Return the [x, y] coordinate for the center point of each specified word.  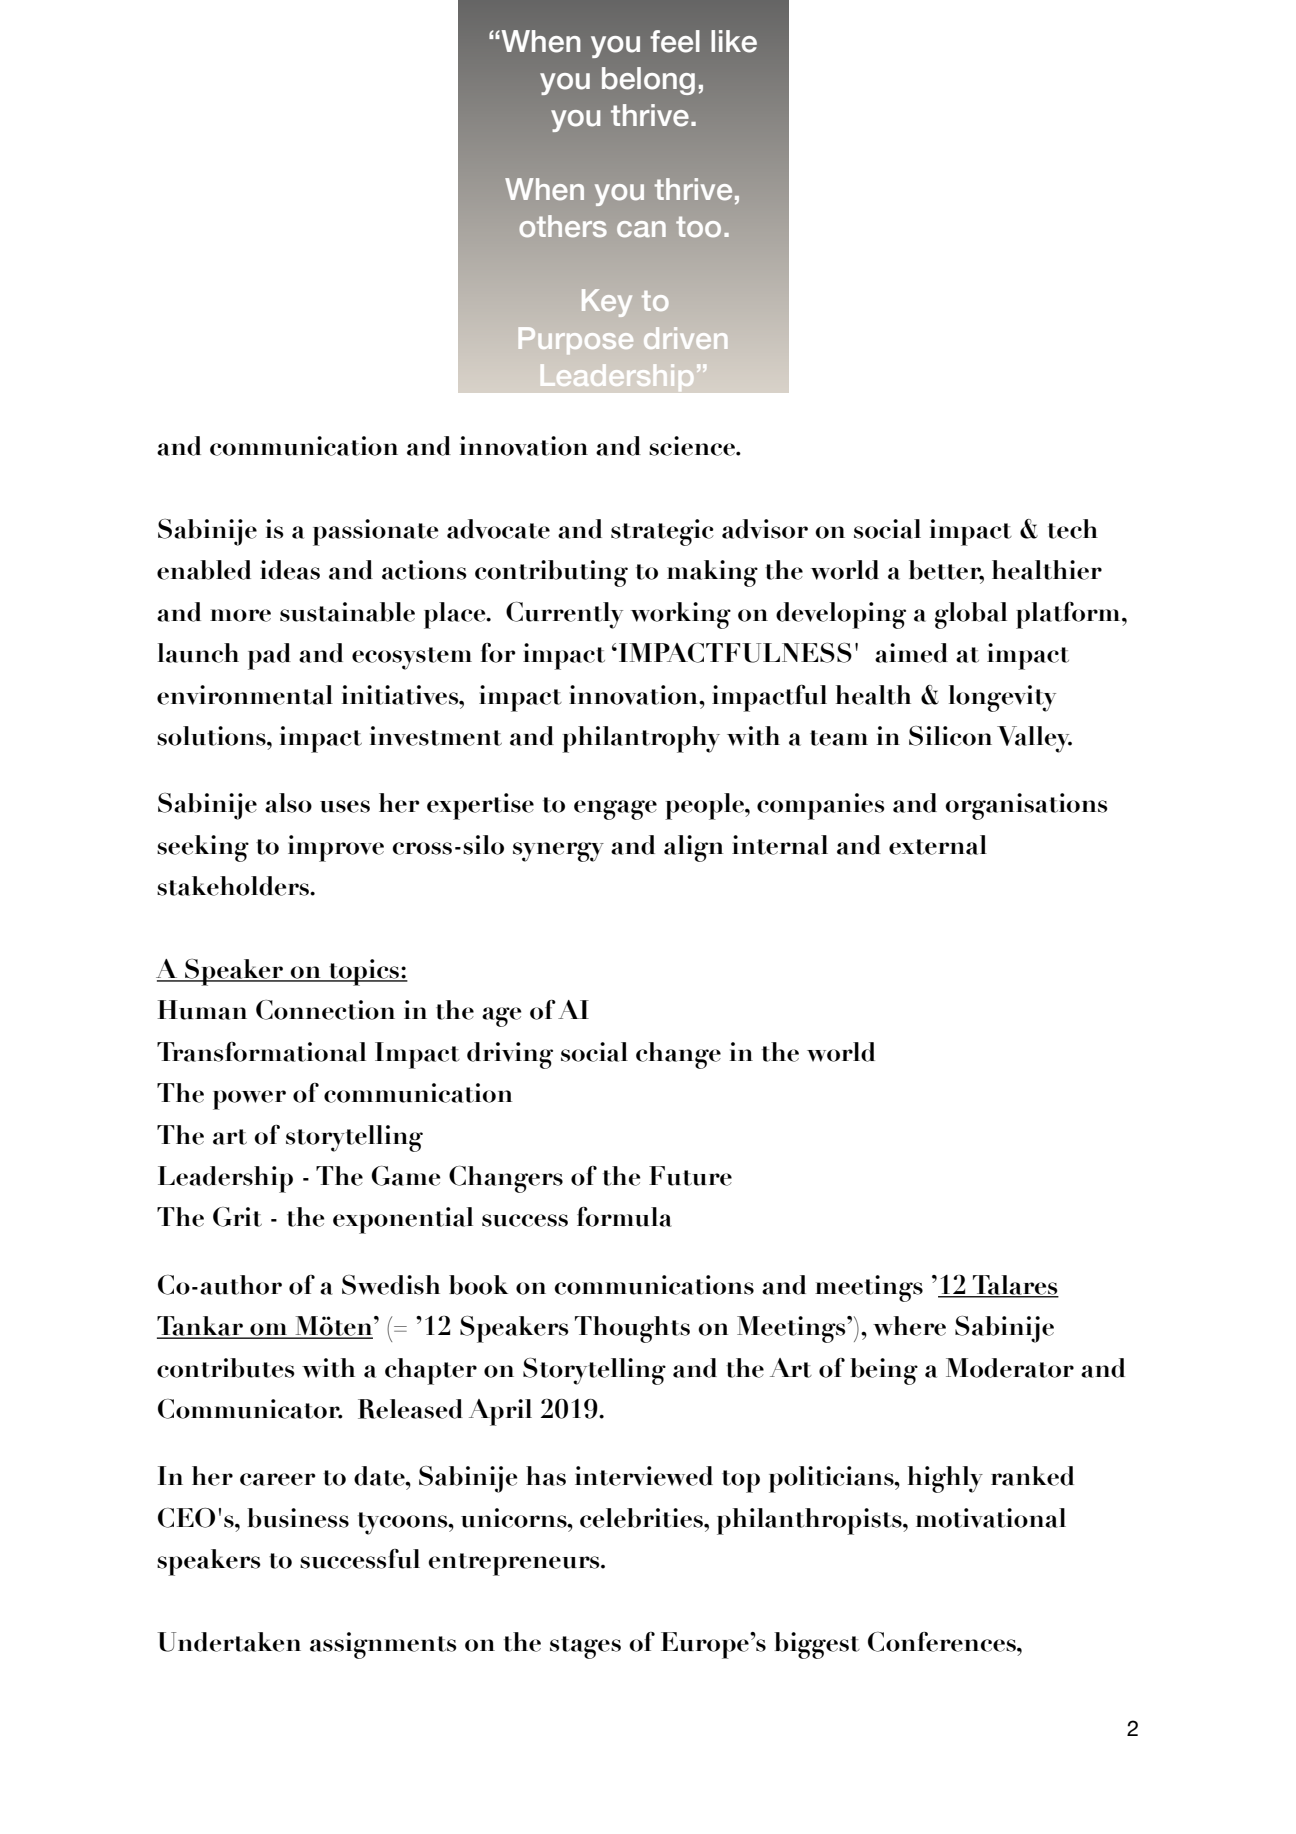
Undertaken [229, 1642]
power [249, 1100]
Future [690, 1176]
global [971, 615]
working [681, 615]
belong [648, 81]
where [909, 1326]
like [734, 41]
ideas [290, 570]
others [563, 226]
